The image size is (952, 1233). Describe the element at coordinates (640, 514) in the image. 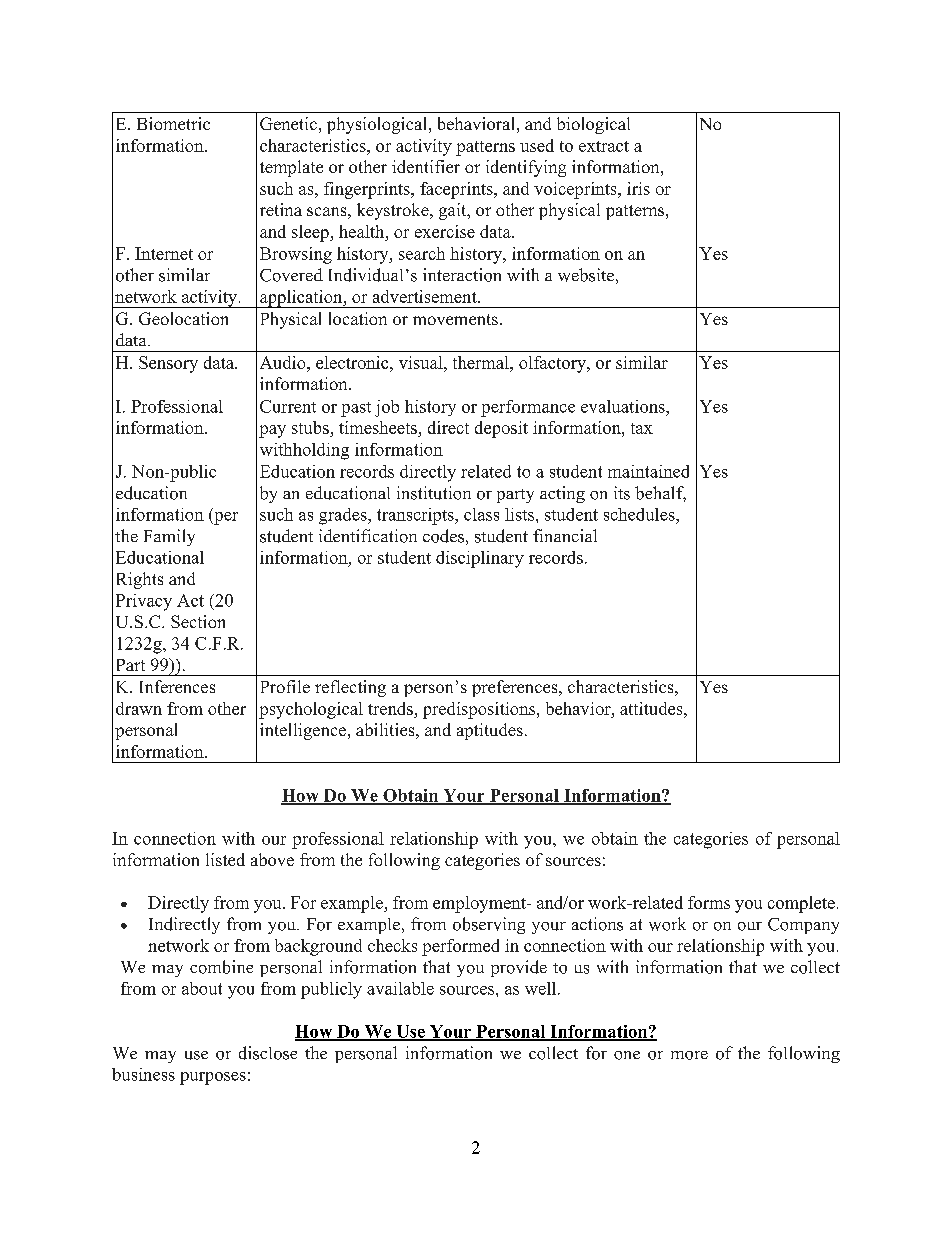

I see `schedules` at that location.
